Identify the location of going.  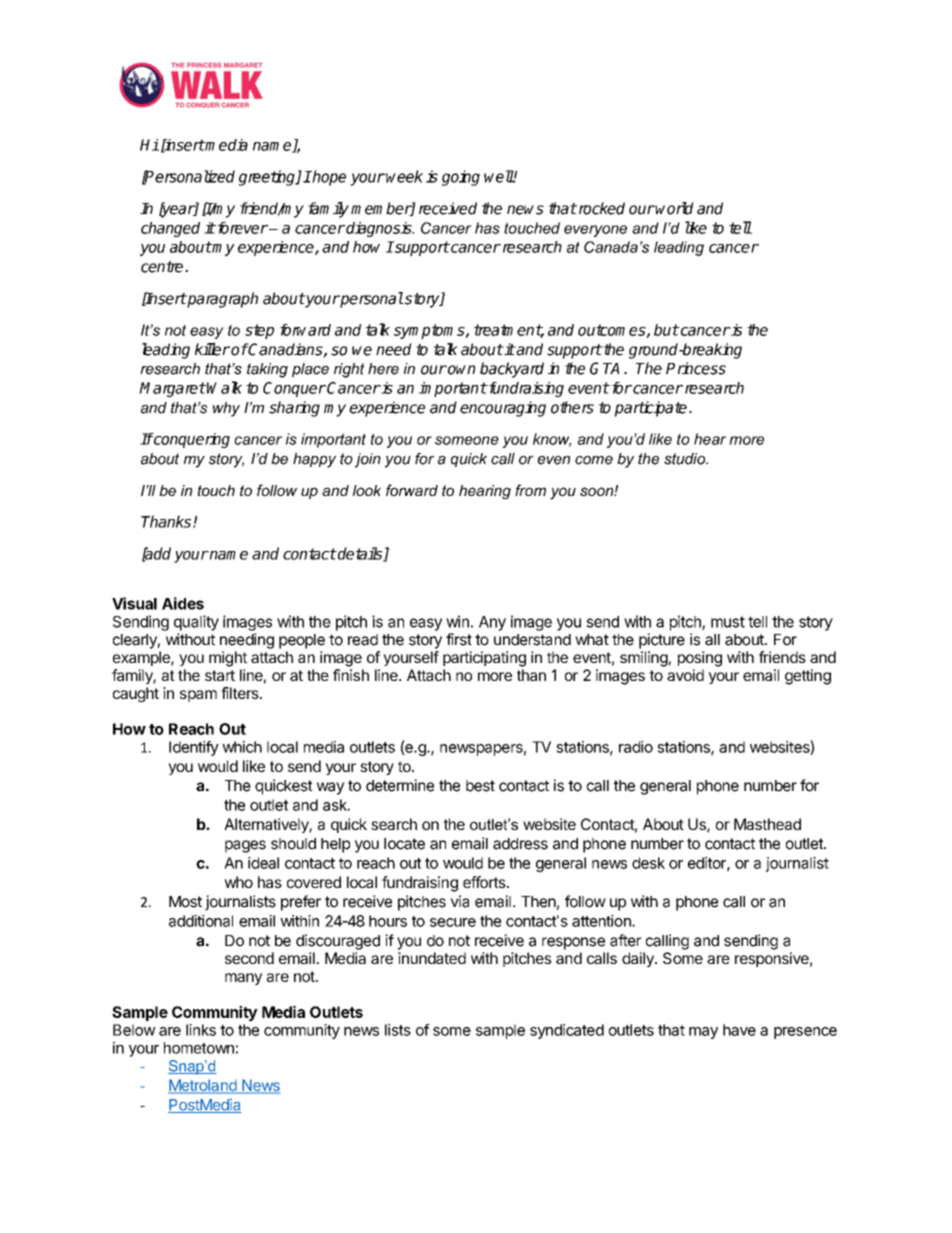
(461, 178).
